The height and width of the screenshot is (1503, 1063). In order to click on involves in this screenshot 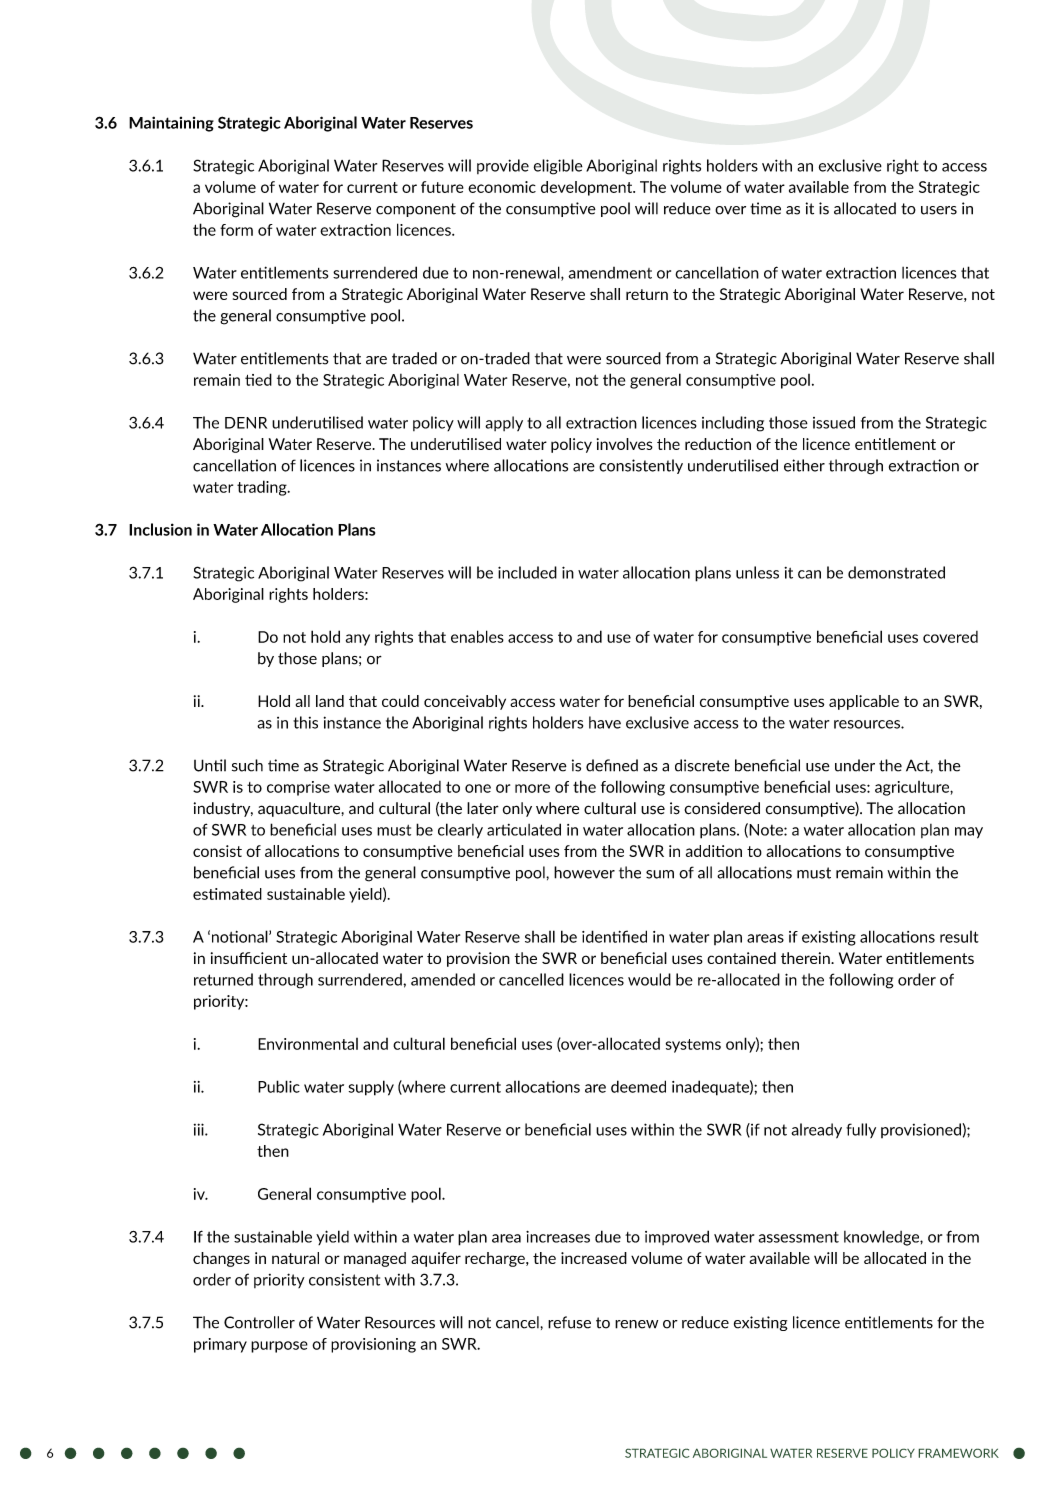, I will do `click(625, 444)`.
